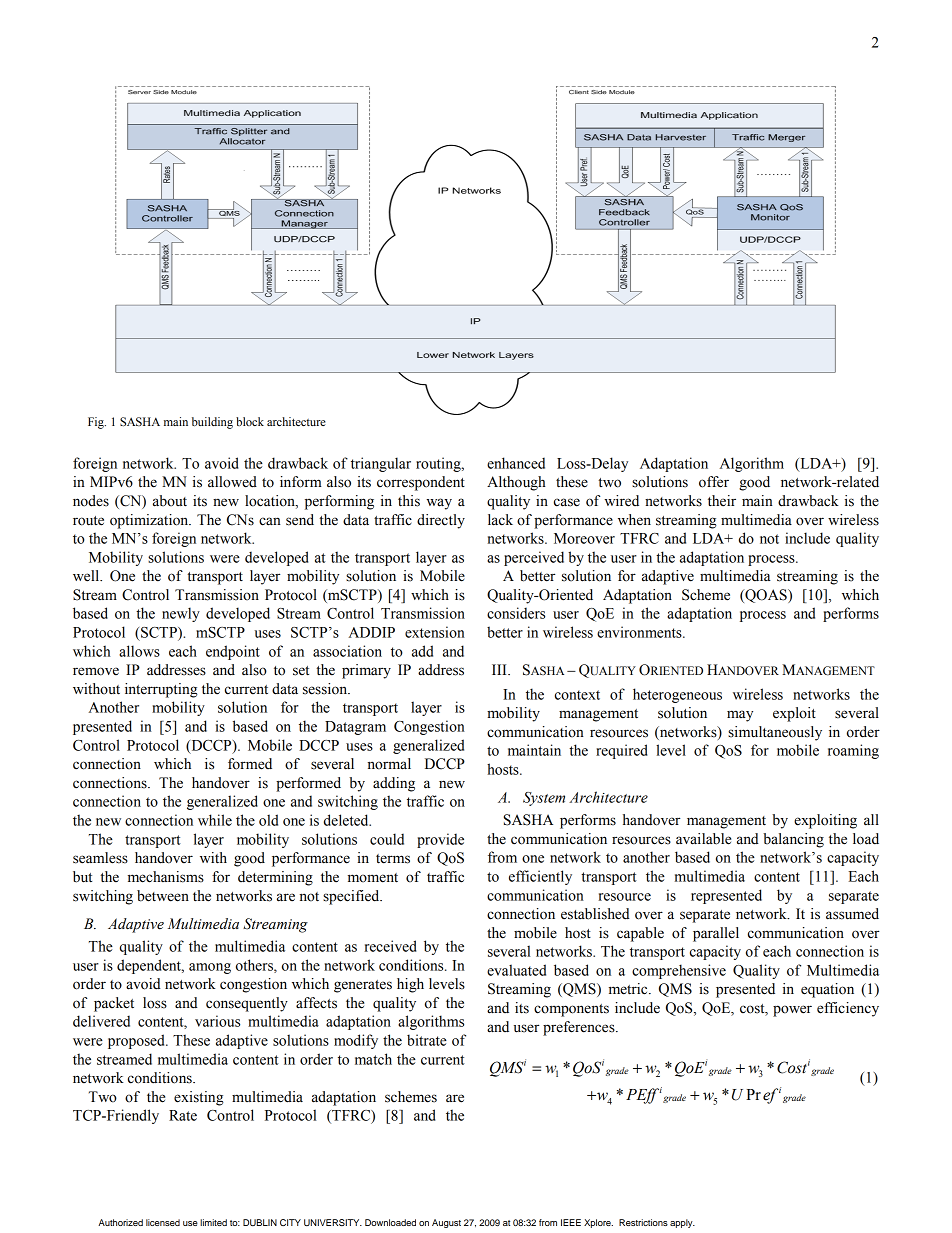  I want to click on August, so click(446, 1223).
